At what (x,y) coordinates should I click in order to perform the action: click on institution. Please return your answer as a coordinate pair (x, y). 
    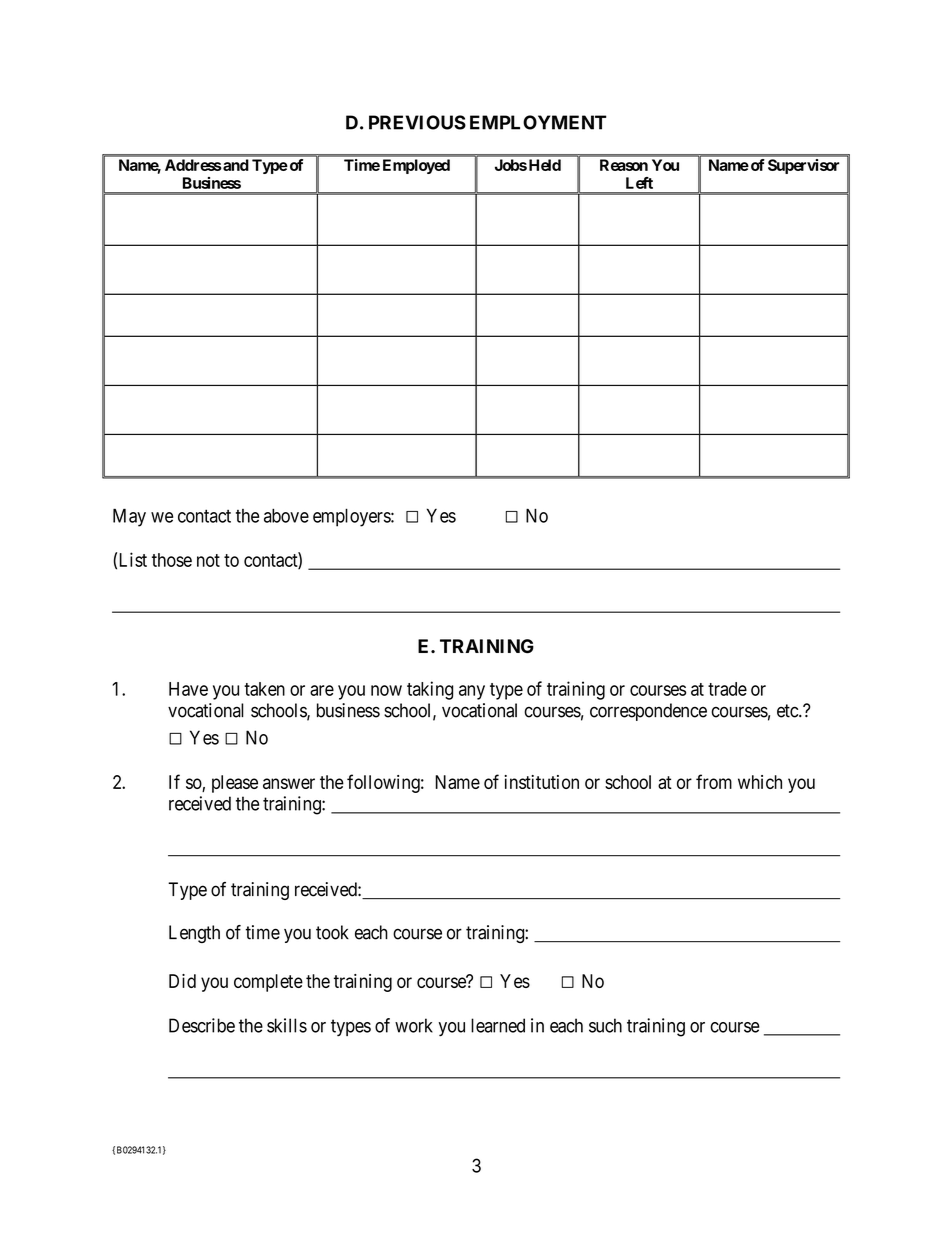
    Looking at the image, I should click on (541, 782).
